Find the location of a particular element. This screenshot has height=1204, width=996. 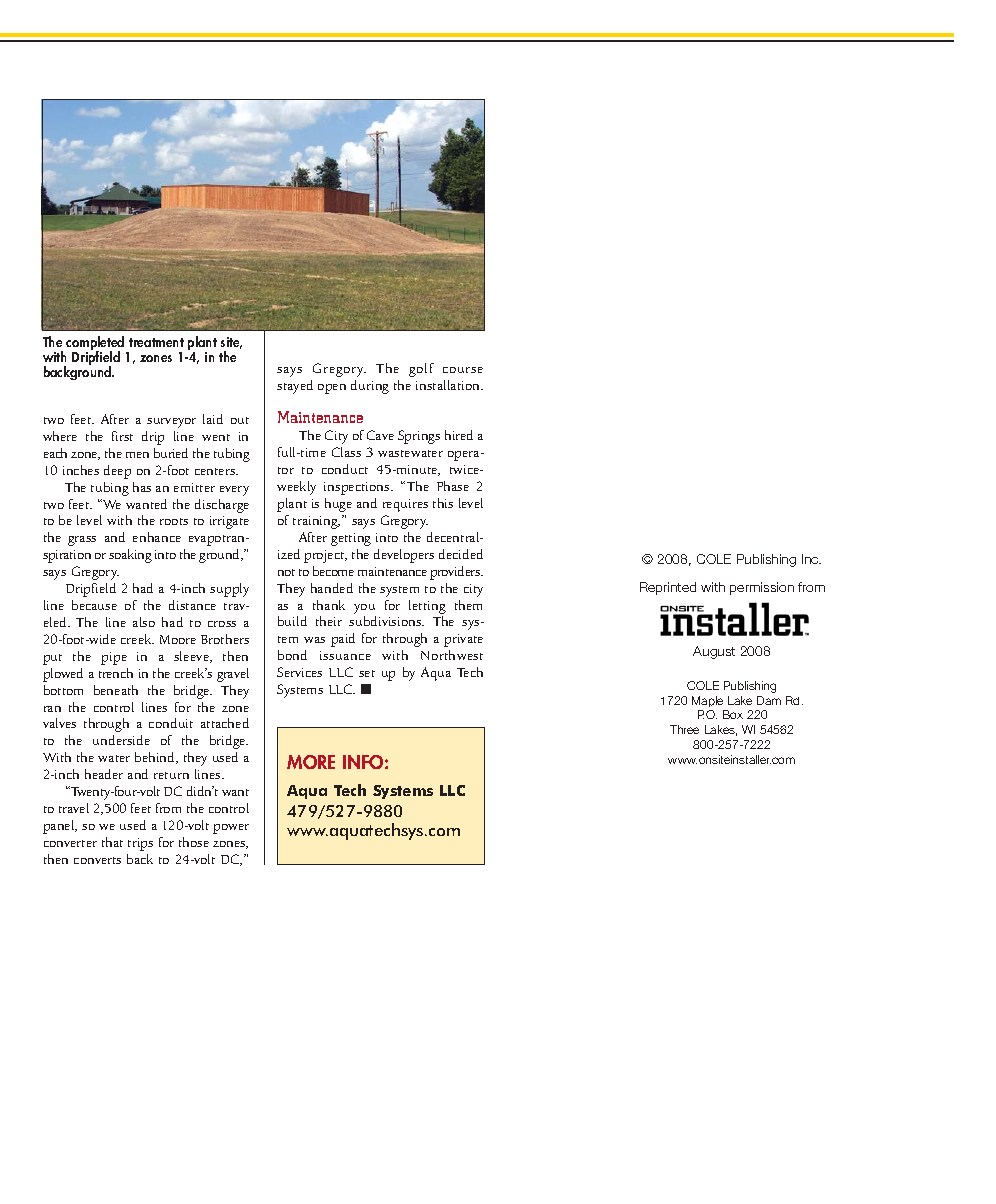

MORE is located at coordinates (311, 762).
